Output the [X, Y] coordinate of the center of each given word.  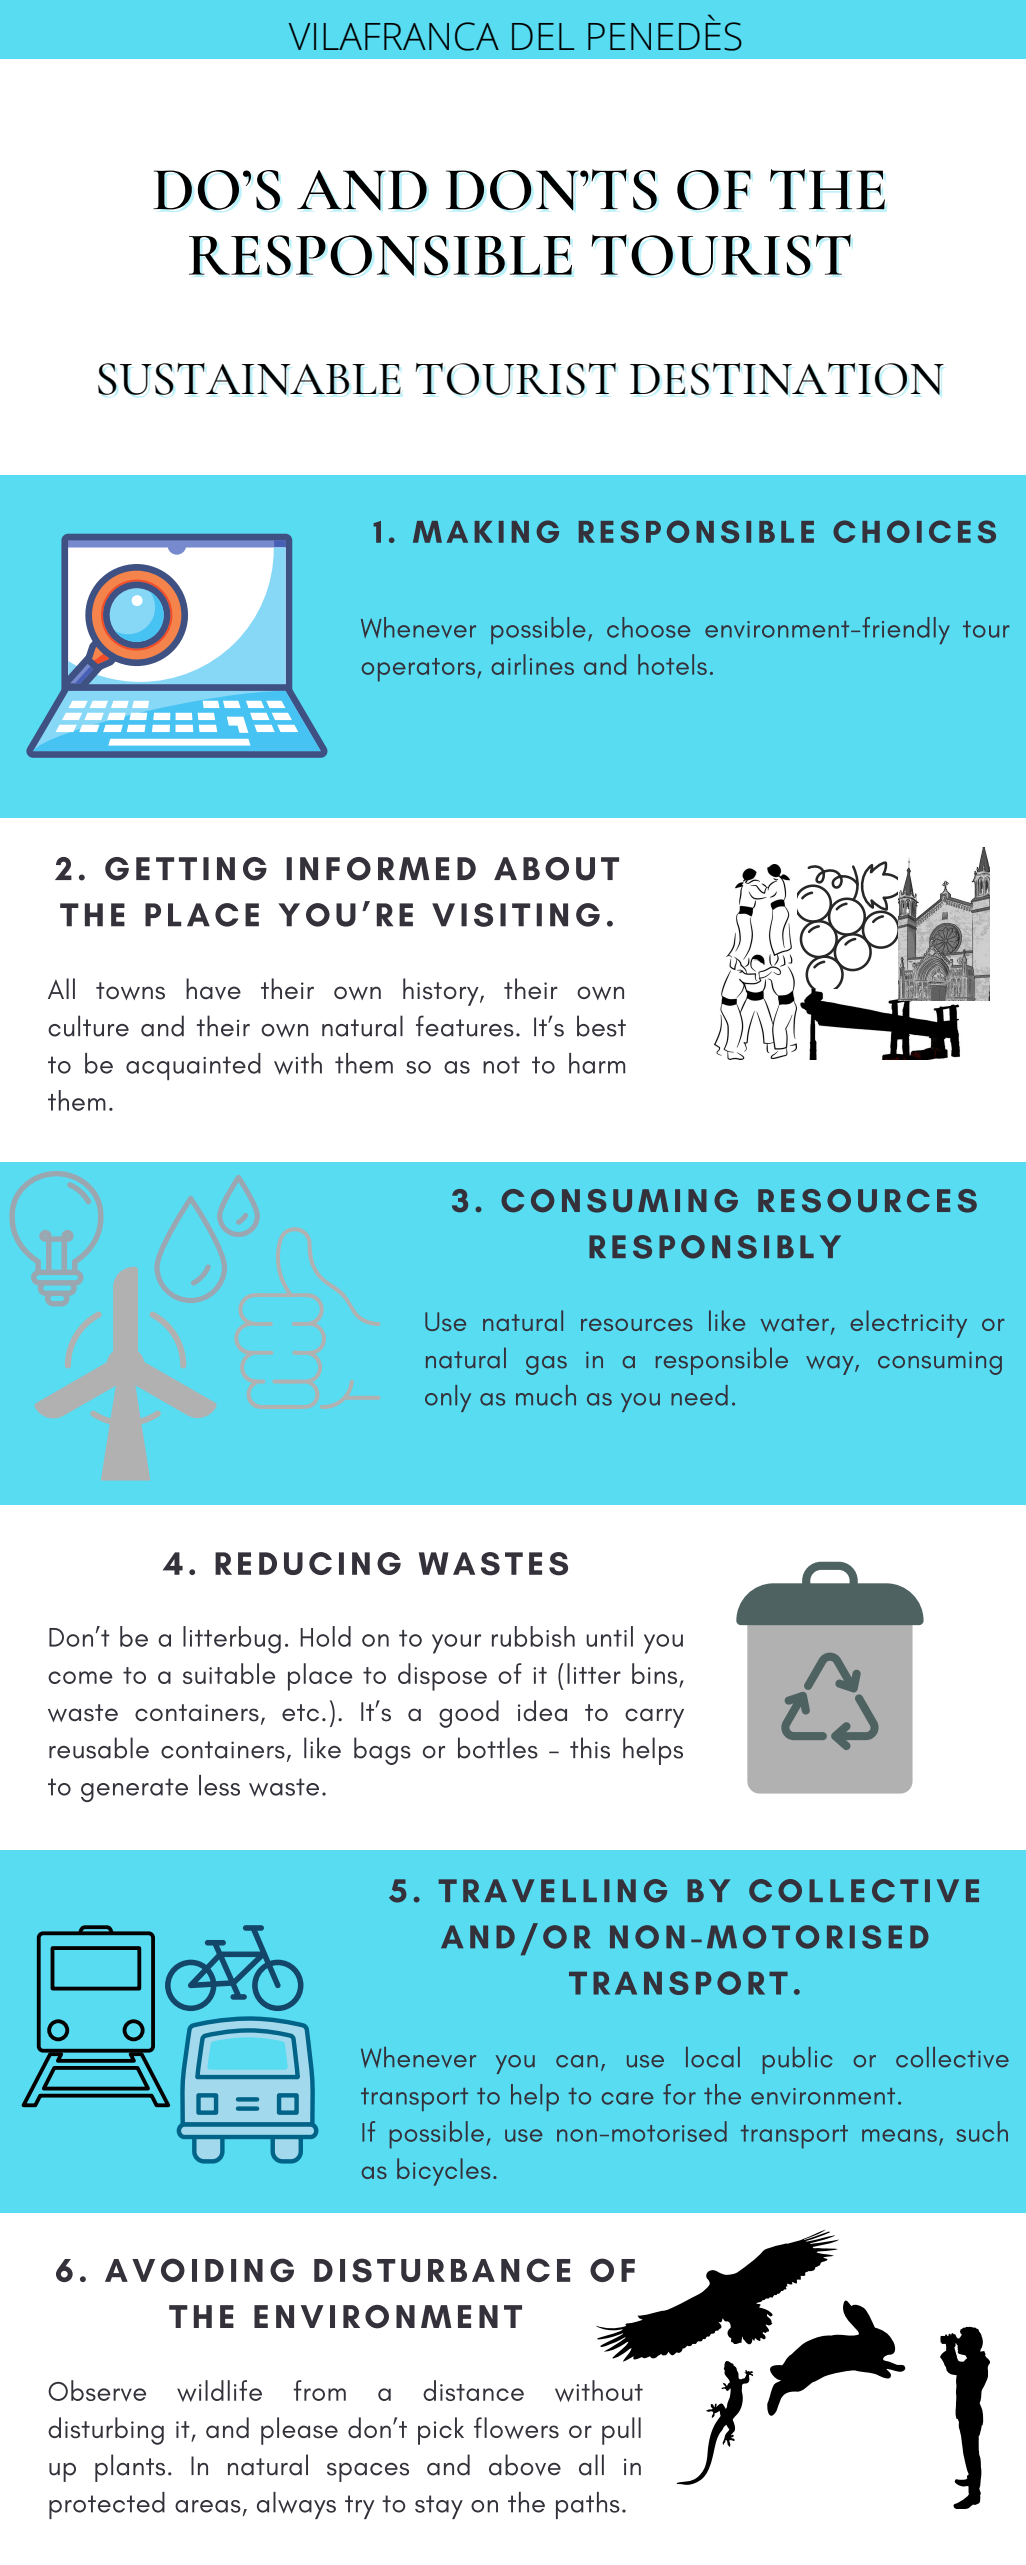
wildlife [219, 2391]
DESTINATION [787, 379]
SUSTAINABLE [249, 379]
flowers [516, 2428]
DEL [543, 36]
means [899, 2135]
